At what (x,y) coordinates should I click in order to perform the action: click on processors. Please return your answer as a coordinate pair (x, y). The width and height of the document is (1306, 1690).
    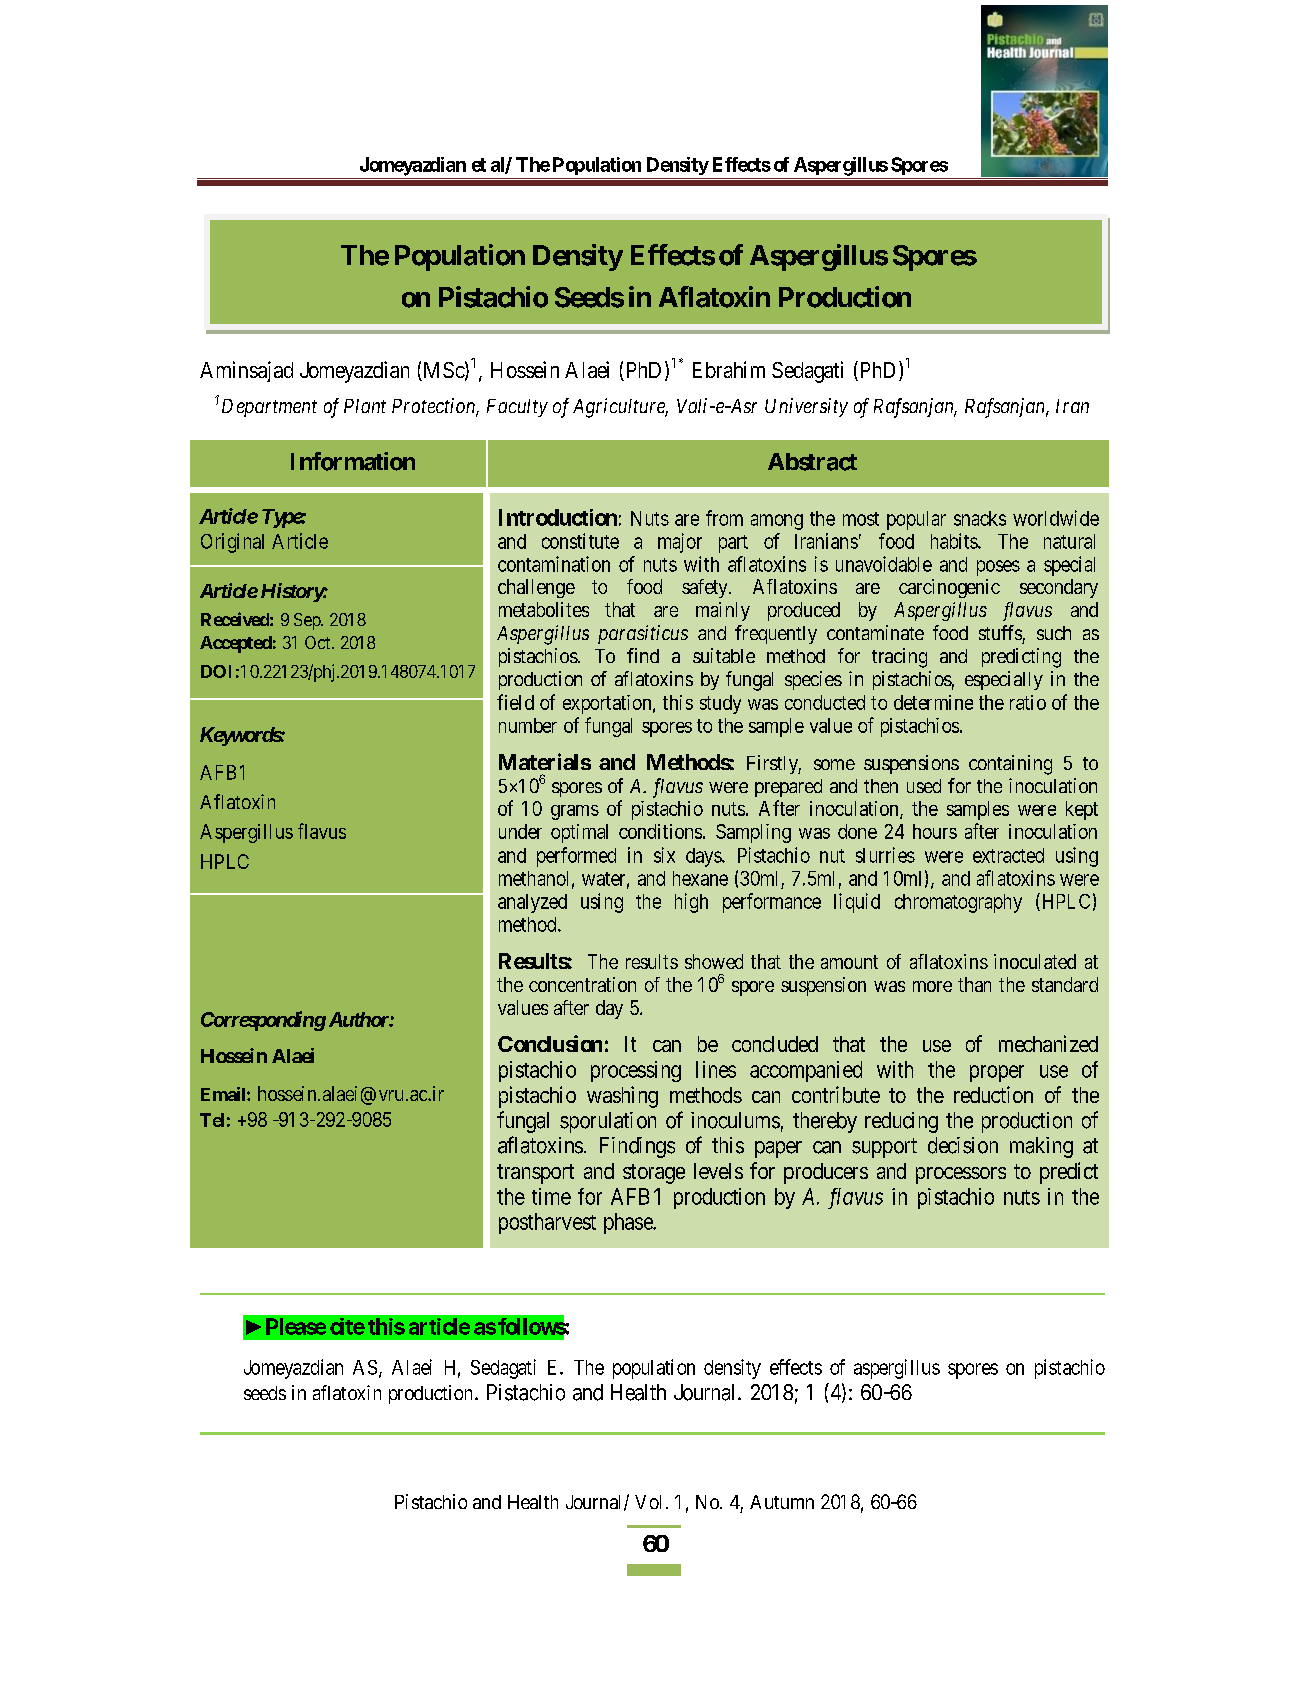
    Looking at the image, I should click on (961, 1175).
